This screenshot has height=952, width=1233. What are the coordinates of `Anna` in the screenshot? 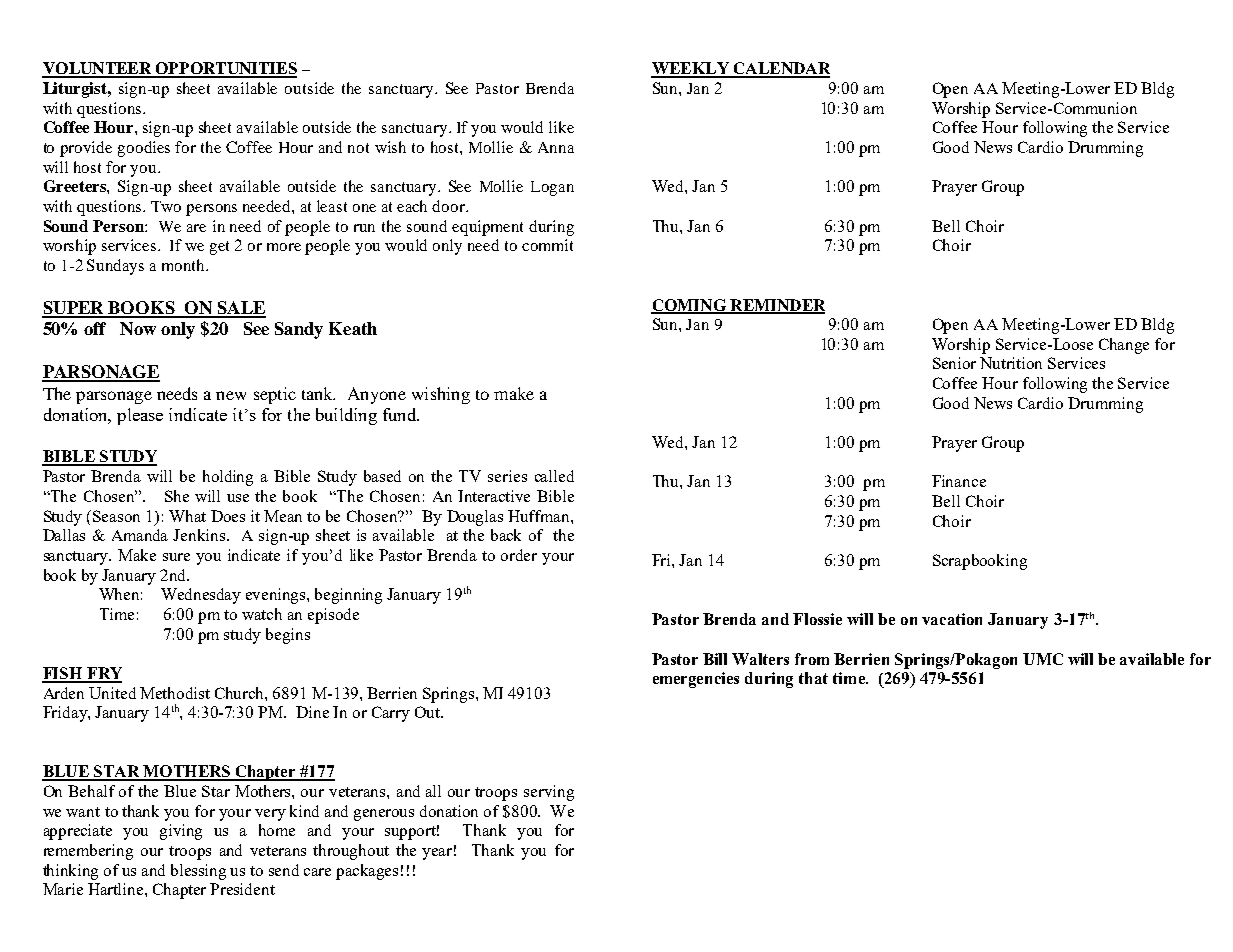 It's located at (556, 147).
